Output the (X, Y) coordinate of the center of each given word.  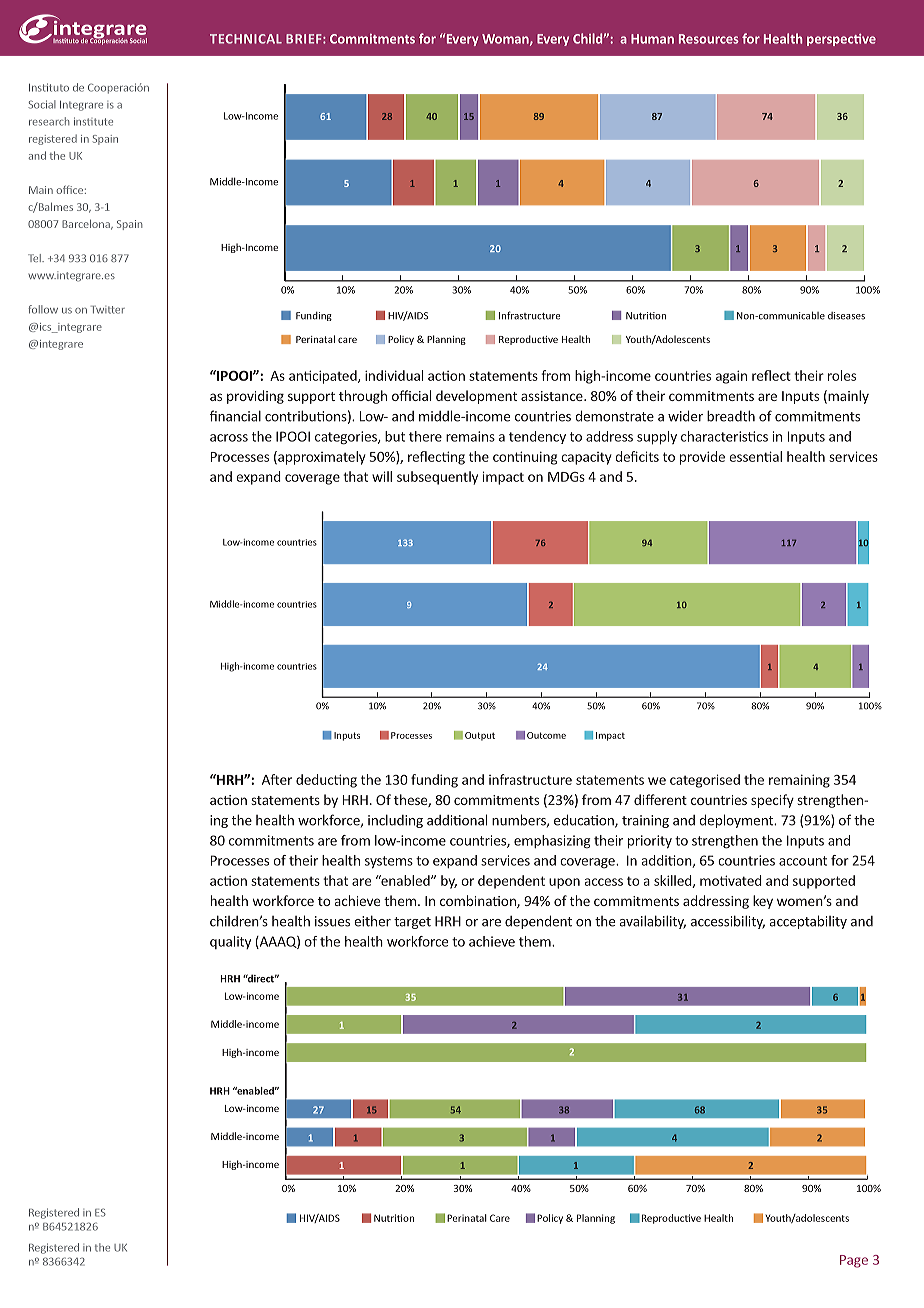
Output (480, 736)
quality (230, 942)
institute (93, 121)
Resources (709, 39)
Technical (246, 39)
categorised (705, 781)
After (277, 779)
